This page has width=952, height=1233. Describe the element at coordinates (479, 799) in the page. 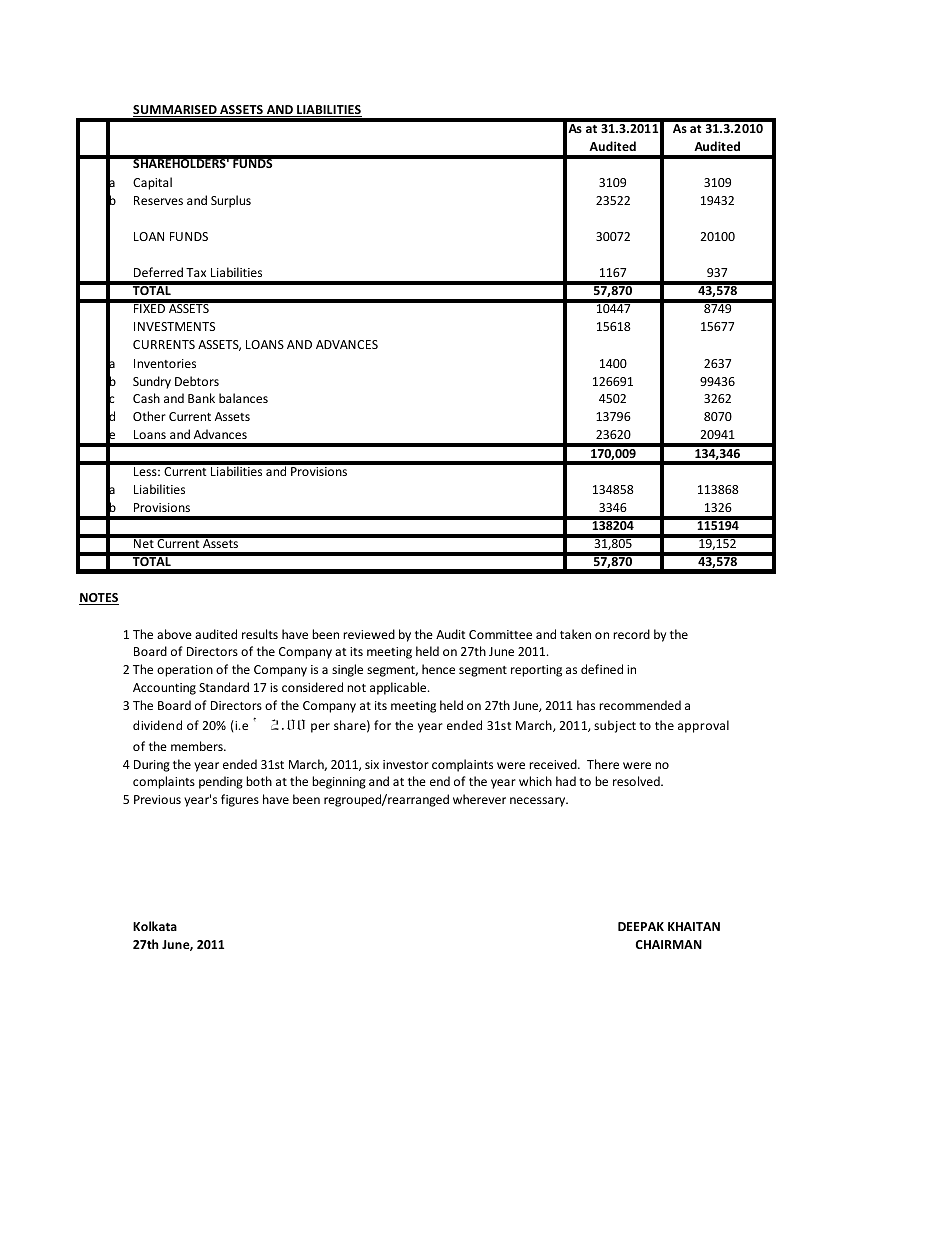

I see `wherever` at that location.
